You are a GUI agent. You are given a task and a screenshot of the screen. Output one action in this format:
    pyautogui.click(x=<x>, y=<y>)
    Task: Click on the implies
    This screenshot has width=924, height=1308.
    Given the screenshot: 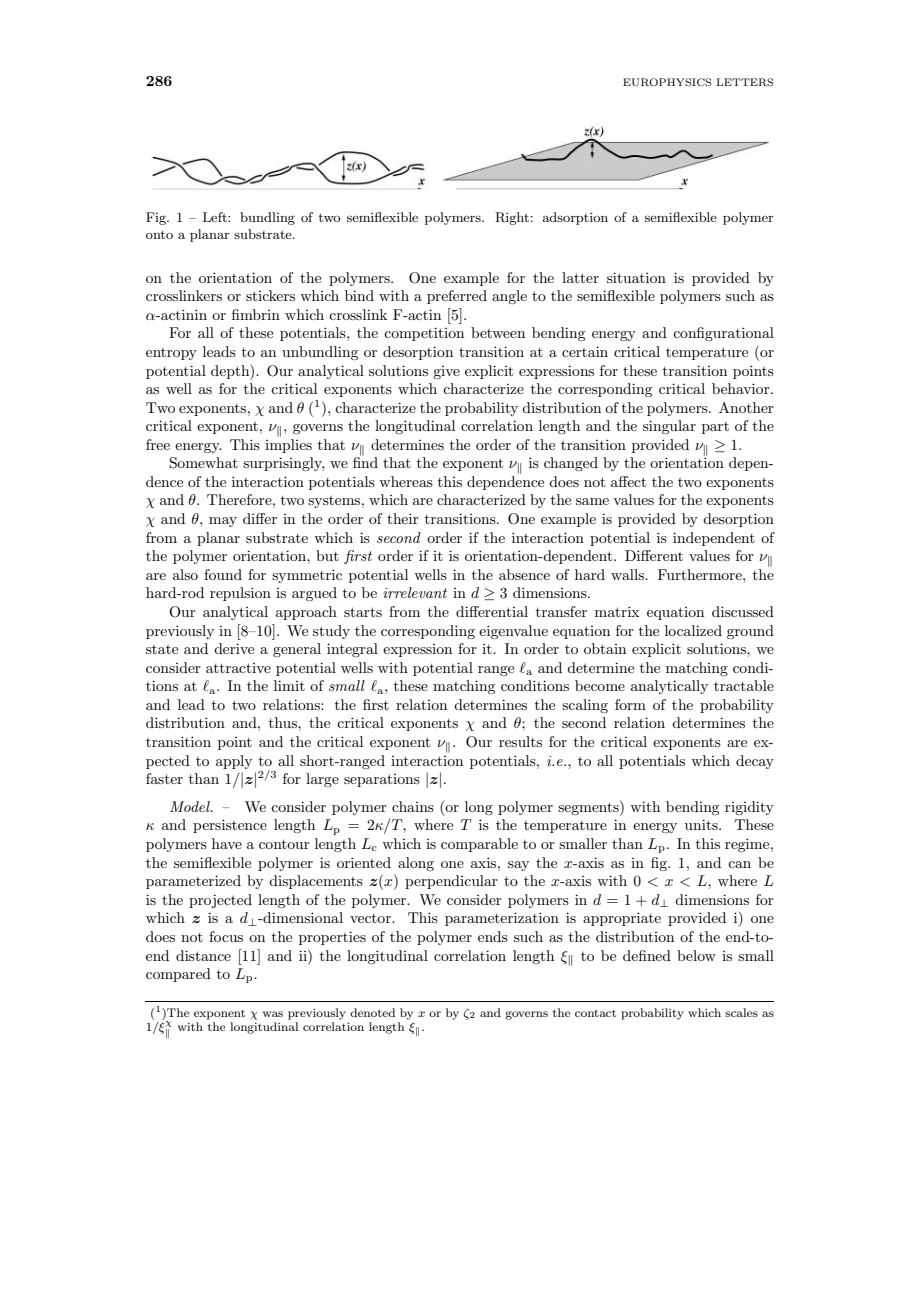 What is the action you would take?
    pyautogui.click(x=288, y=446)
